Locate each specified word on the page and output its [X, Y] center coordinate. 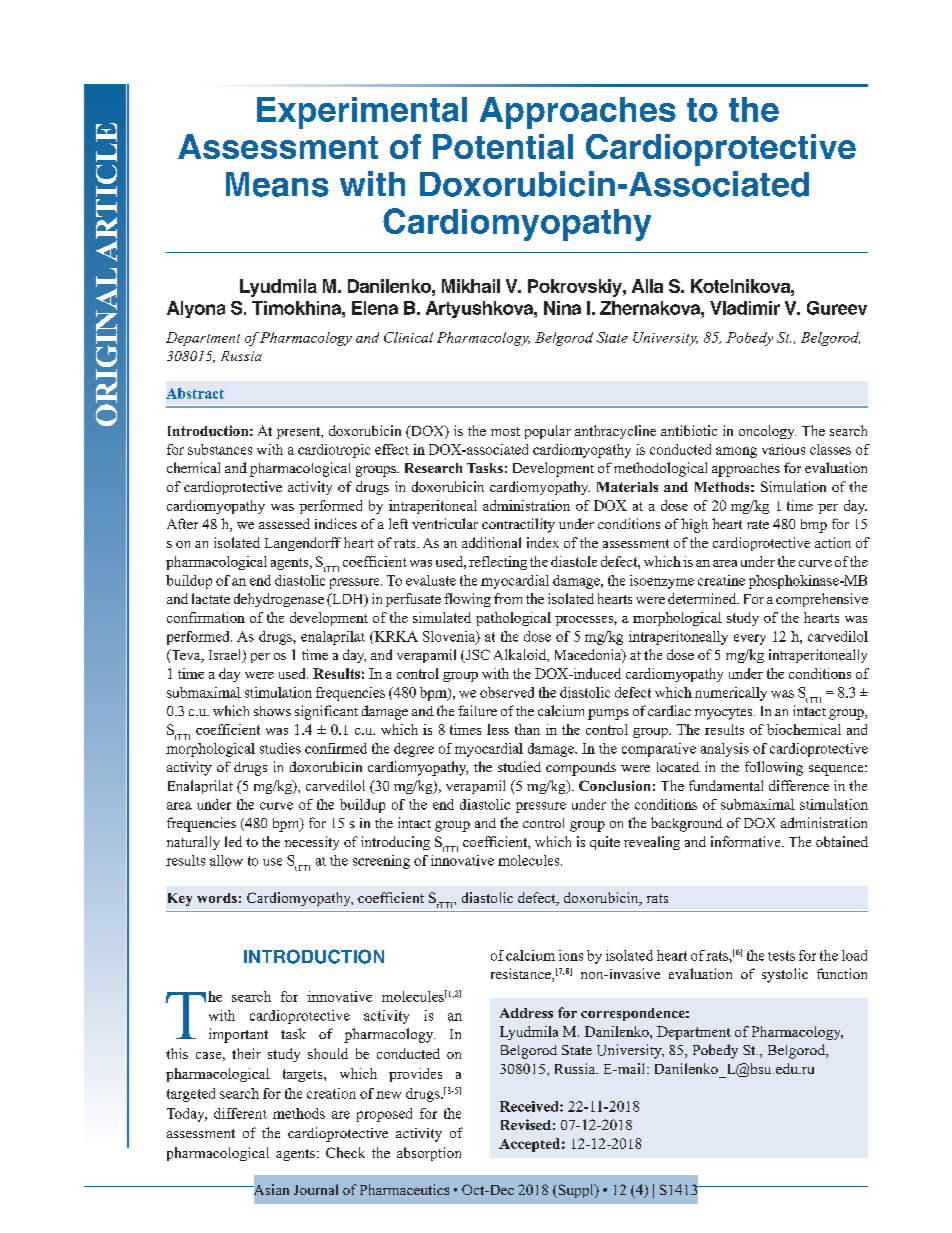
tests [781, 956]
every [750, 639]
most [505, 431]
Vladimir [745, 308]
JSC [476, 656]
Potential [503, 146]
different [240, 1113]
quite [605, 843]
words [217, 898]
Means [277, 184]
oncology [767, 432]
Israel [226, 656]
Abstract [195, 393]
